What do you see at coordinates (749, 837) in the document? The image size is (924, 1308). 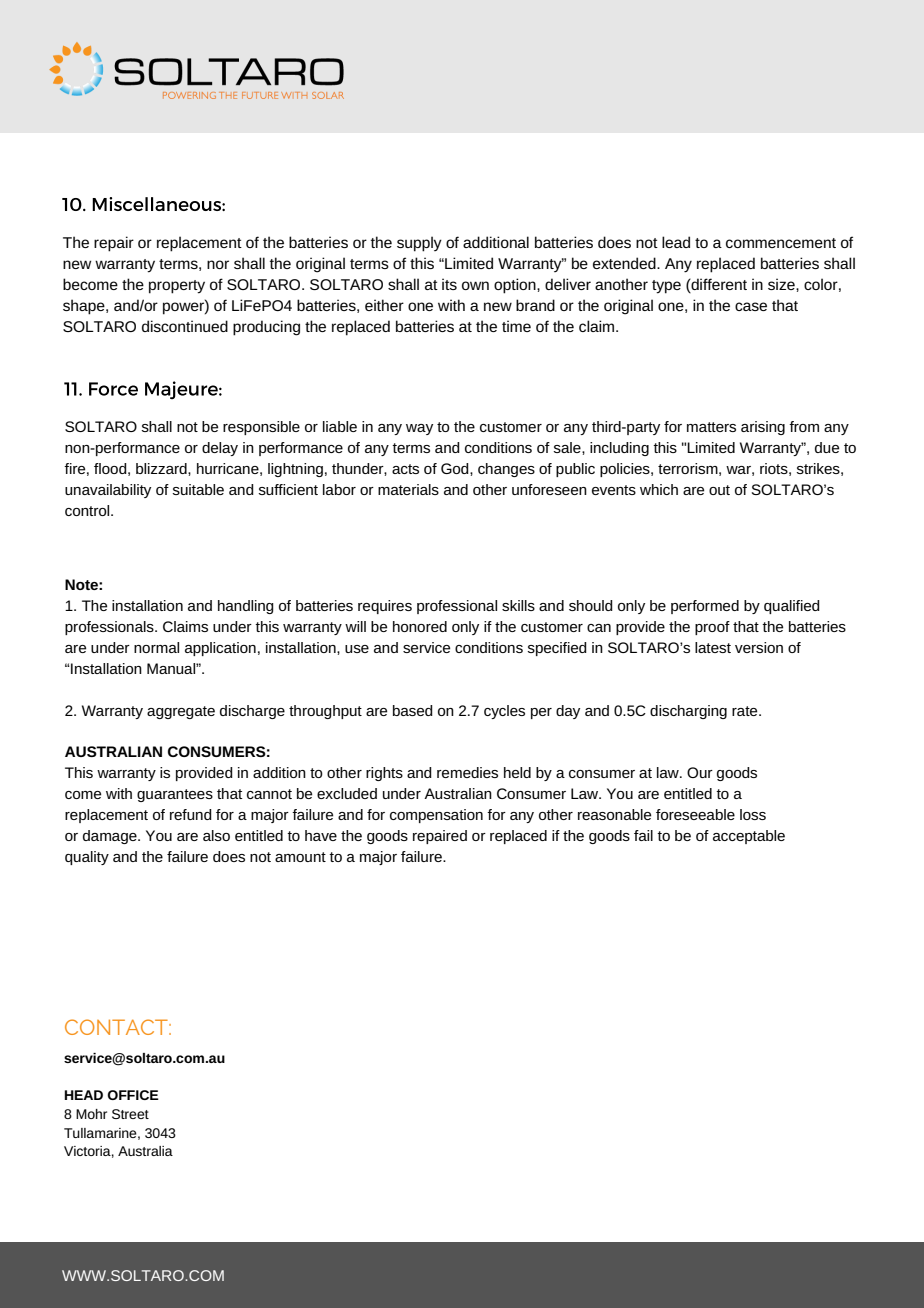 I see `acceptable` at bounding box center [749, 837].
